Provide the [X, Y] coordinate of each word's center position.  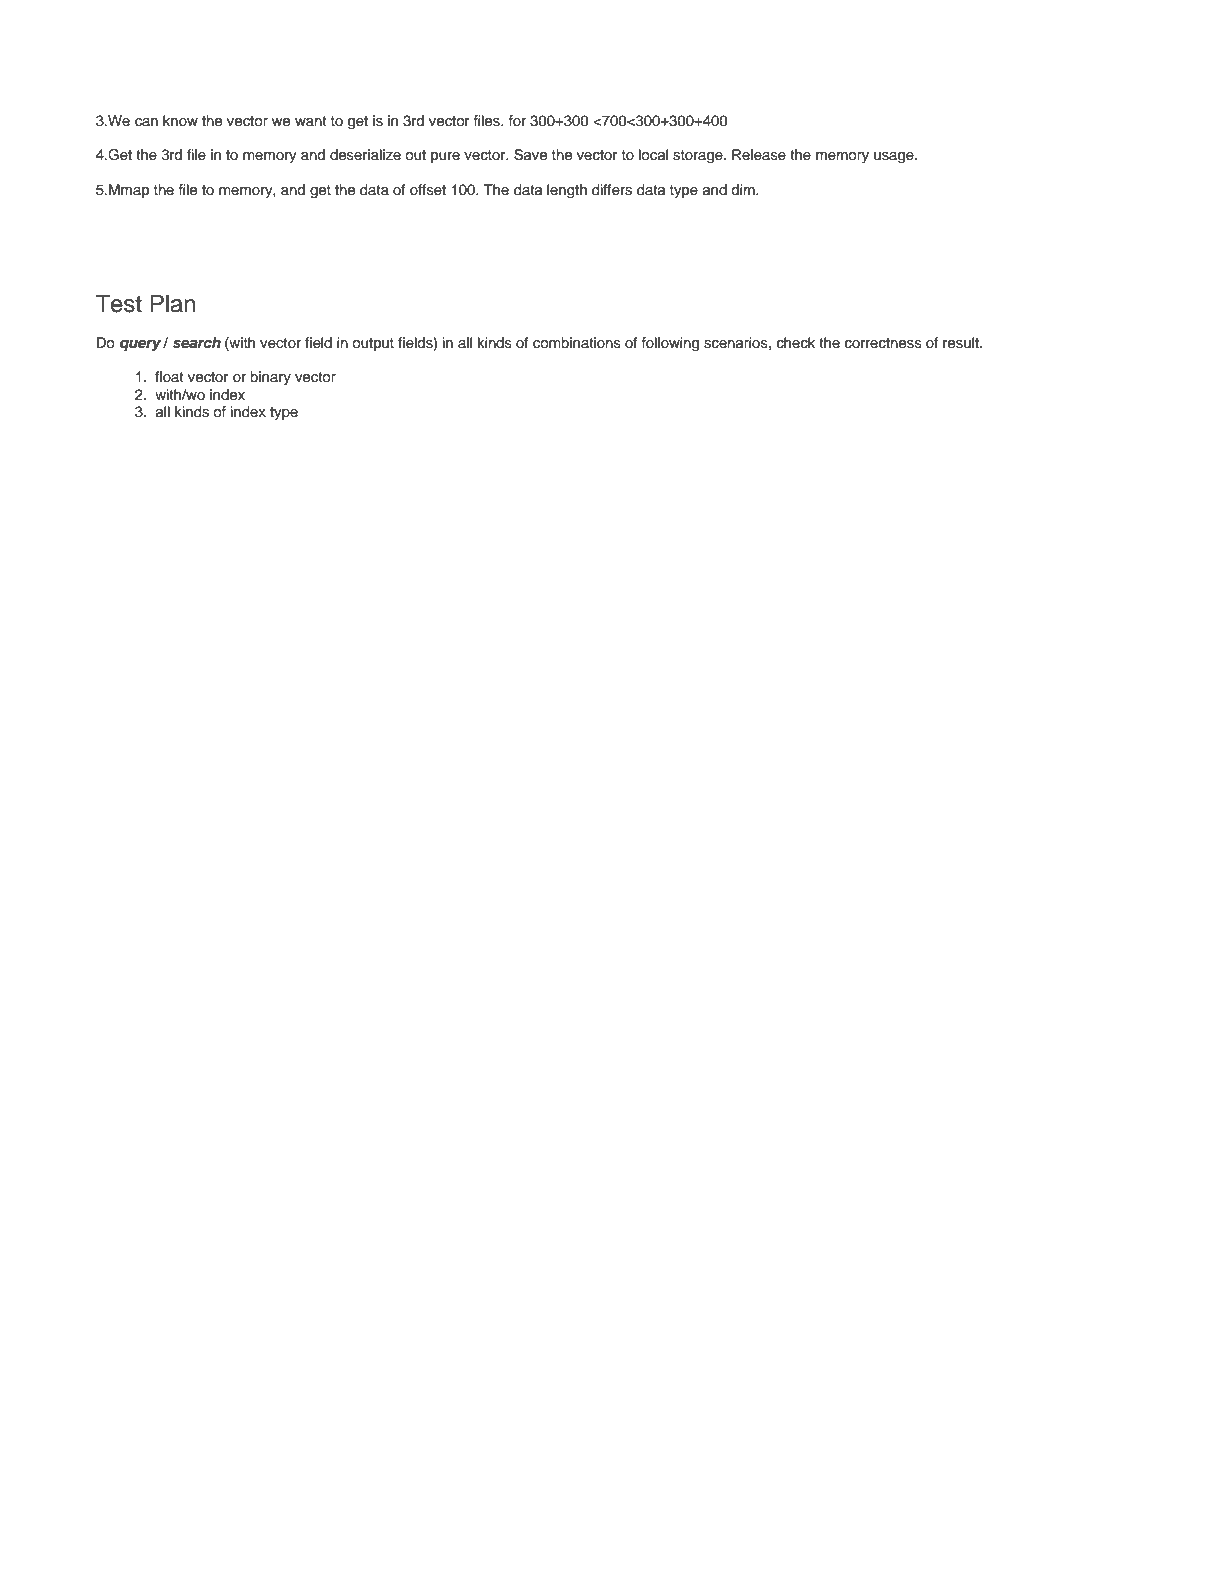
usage [895, 158]
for [517, 120]
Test [119, 303]
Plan [173, 303]
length [567, 191]
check [796, 343]
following [670, 344]
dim [744, 189]
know [180, 120]
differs [612, 190]
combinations [577, 343]
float [169, 376]
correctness [883, 343]
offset [428, 190]
